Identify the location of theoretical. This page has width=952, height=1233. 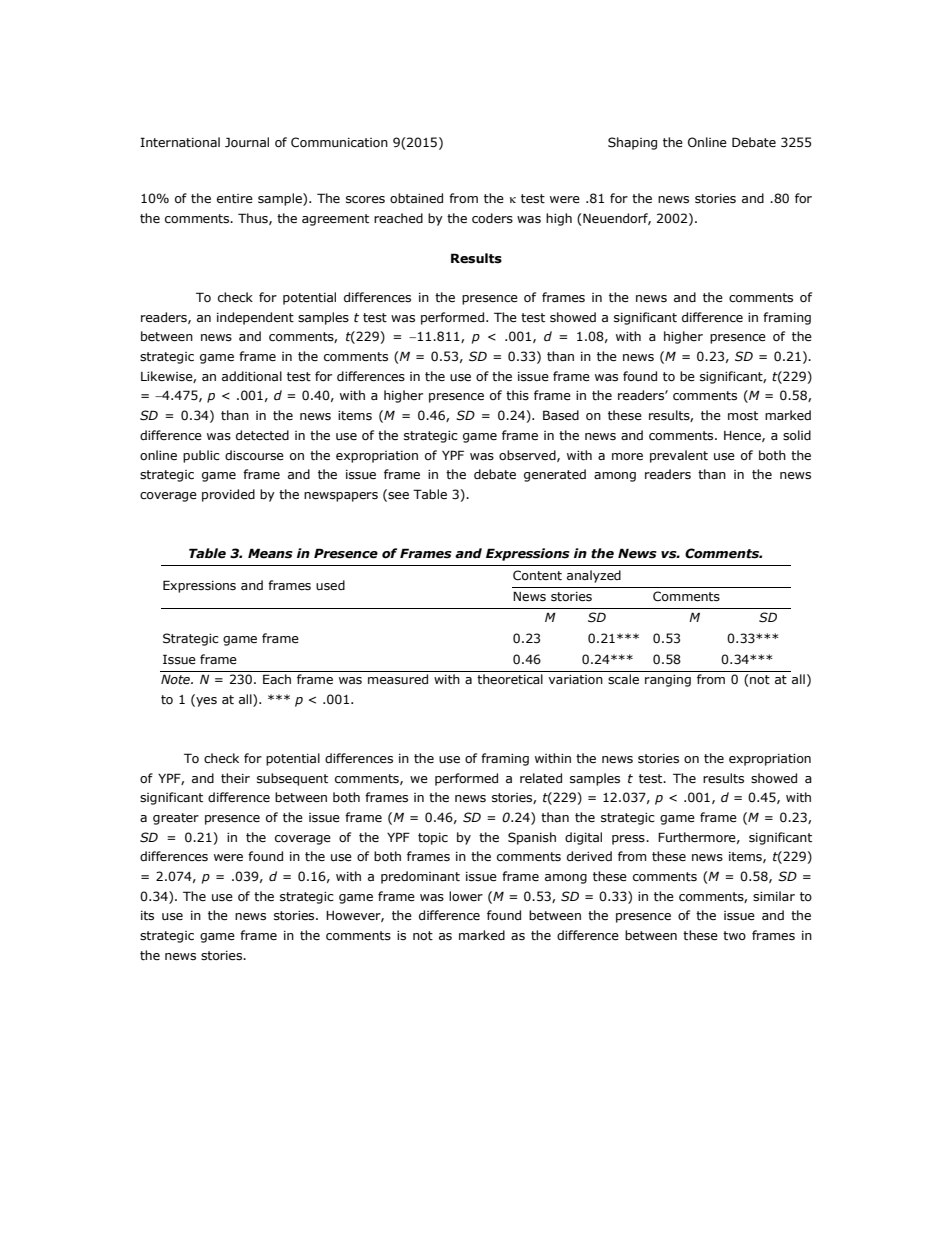
(510, 679).
